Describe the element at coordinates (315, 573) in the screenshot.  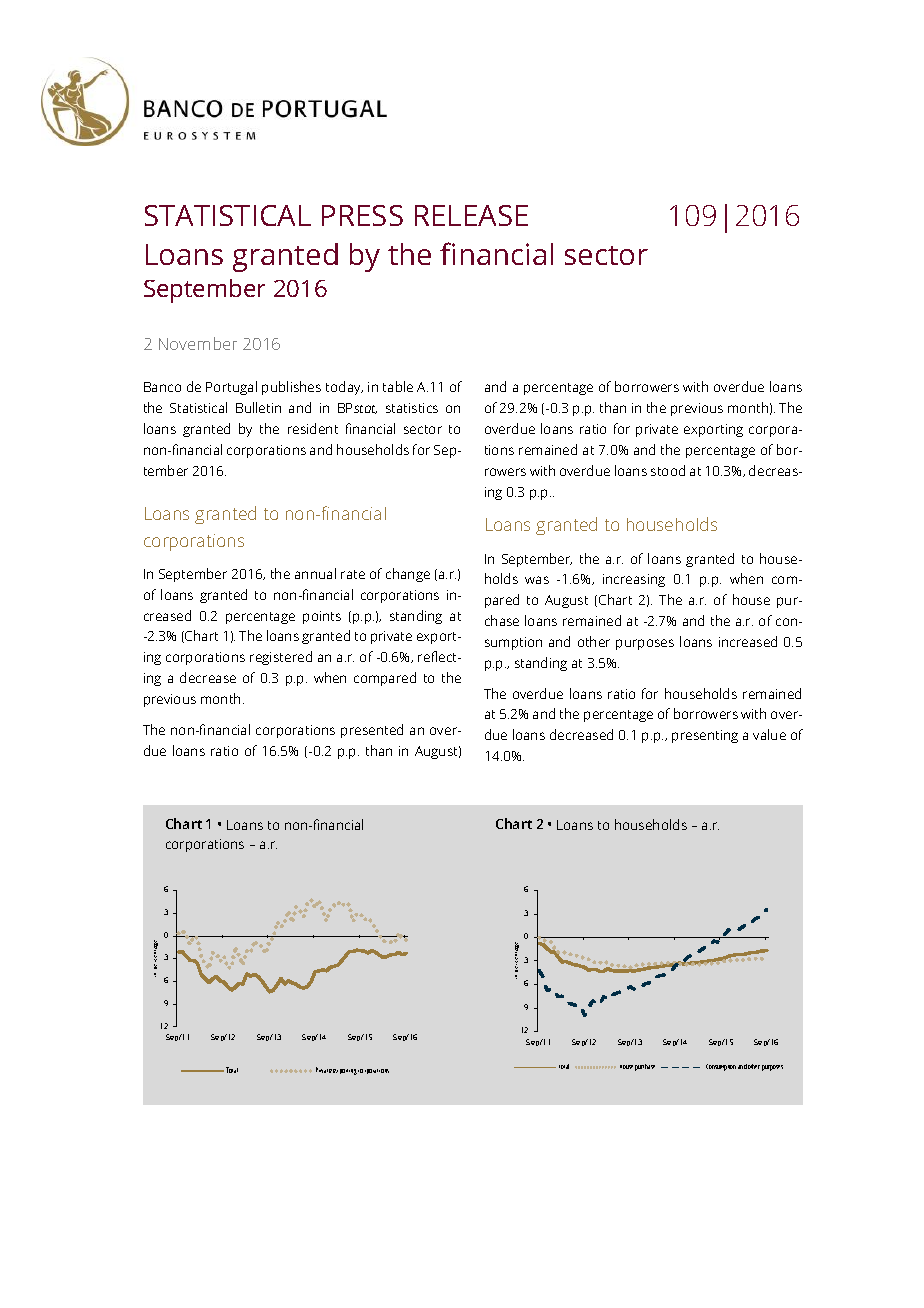
I see `annual` at that location.
